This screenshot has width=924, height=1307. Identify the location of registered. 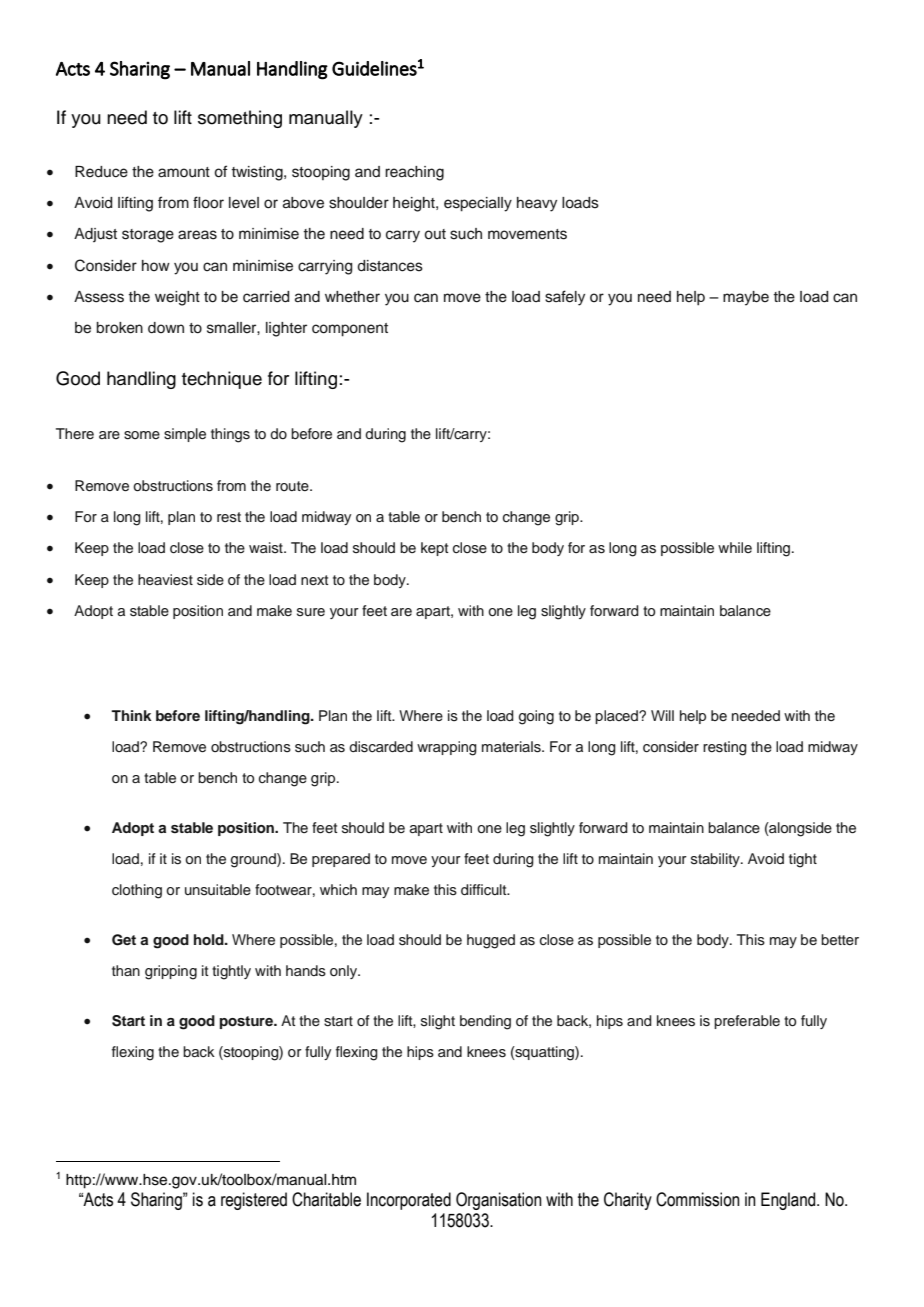
(254, 1201).
